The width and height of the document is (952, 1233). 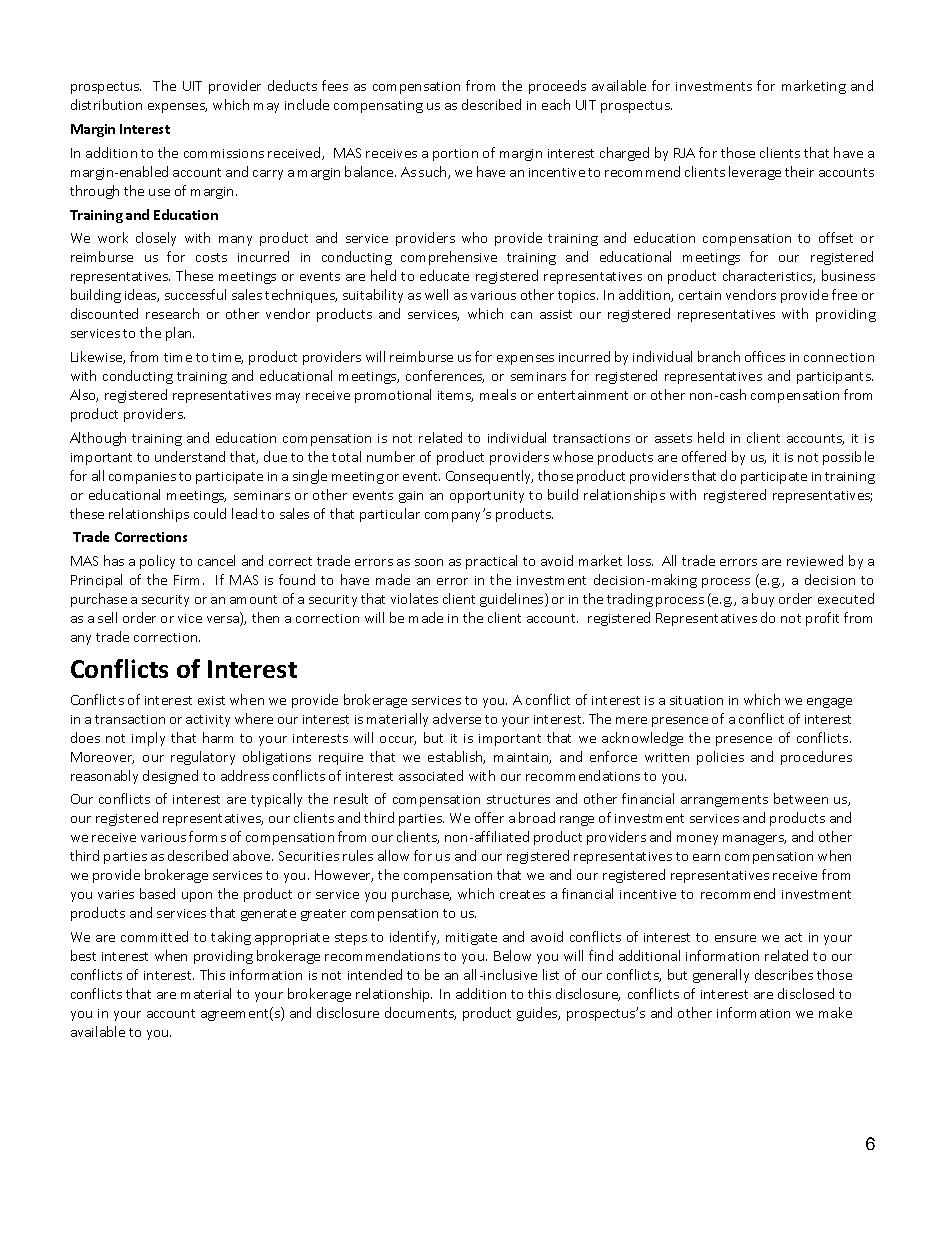 I want to click on reviewed, so click(x=815, y=560).
